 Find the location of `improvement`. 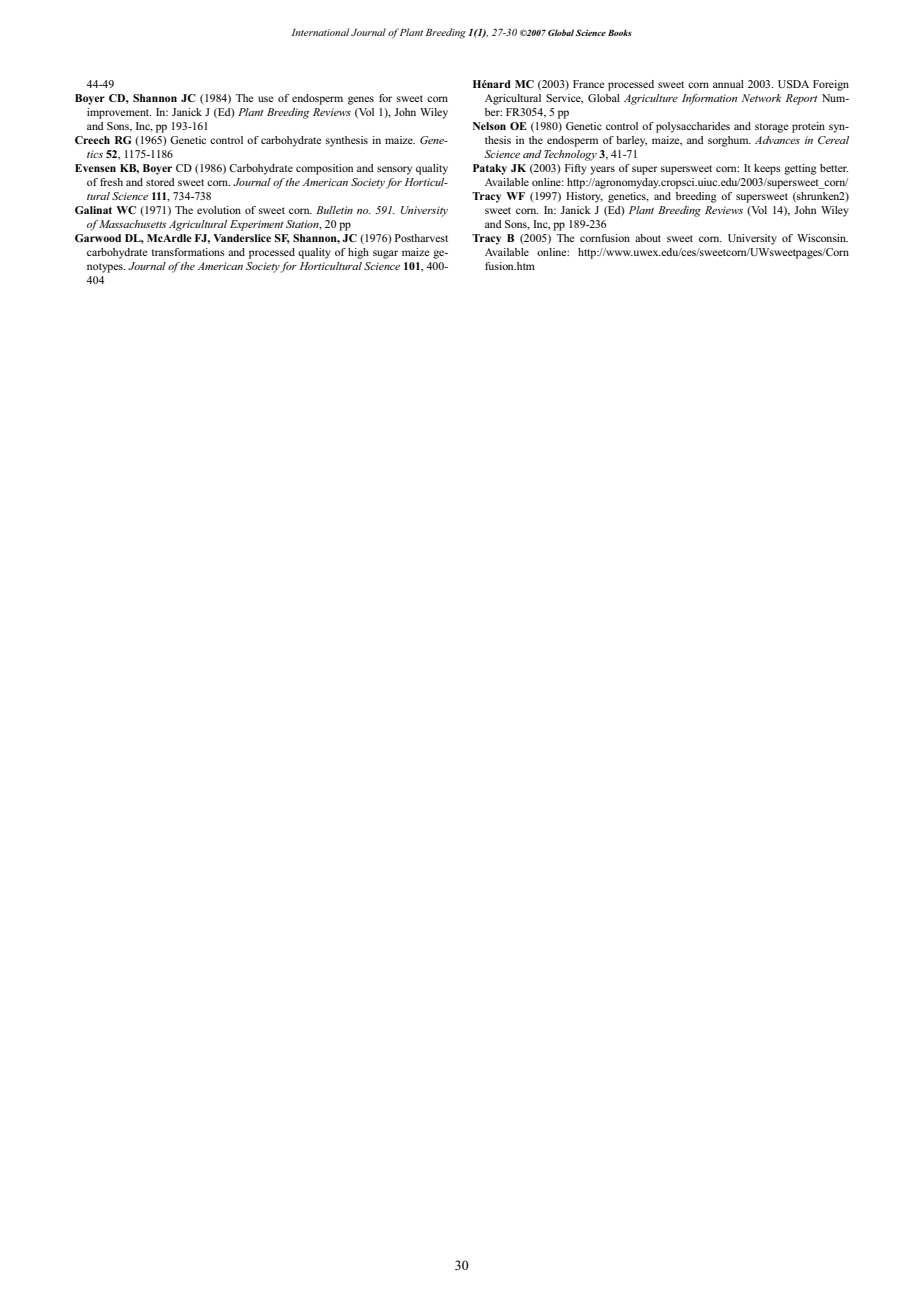

improvement is located at coordinates (119, 113).
